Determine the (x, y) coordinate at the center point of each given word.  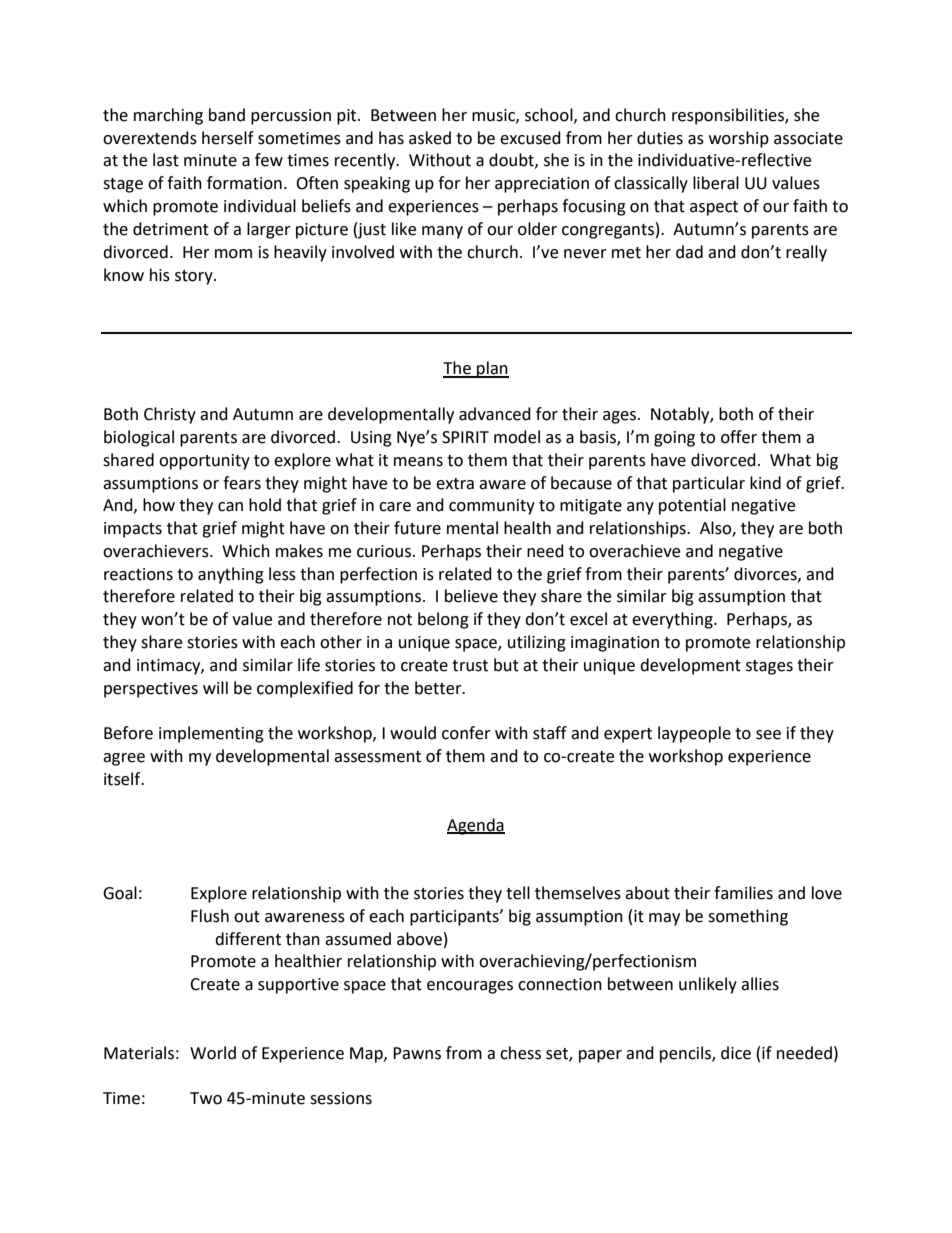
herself (228, 138)
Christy (170, 415)
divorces (766, 574)
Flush (210, 916)
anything (231, 575)
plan (492, 369)
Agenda (476, 826)
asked (430, 138)
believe (471, 596)
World (213, 1053)
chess (520, 1053)
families (743, 893)
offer (739, 437)
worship (739, 139)
